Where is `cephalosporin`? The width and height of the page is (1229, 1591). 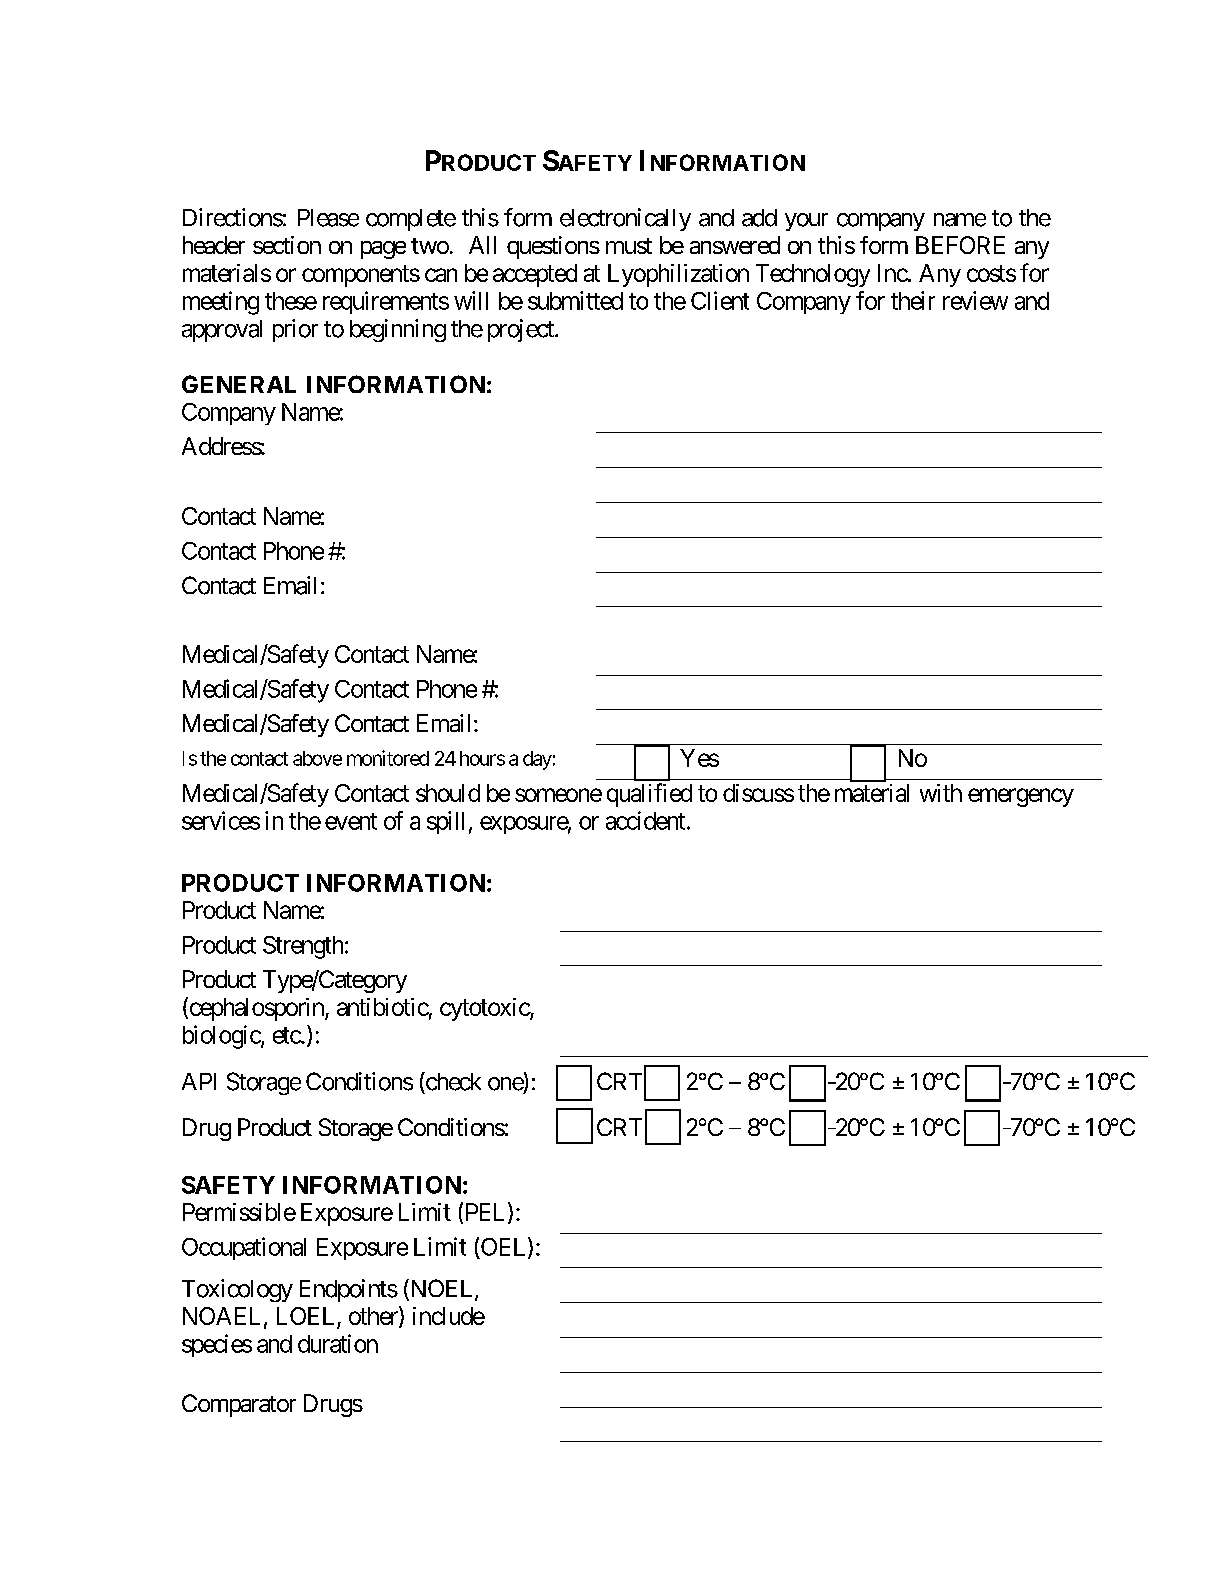
cephalosporin is located at coordinates (256, 1009).
